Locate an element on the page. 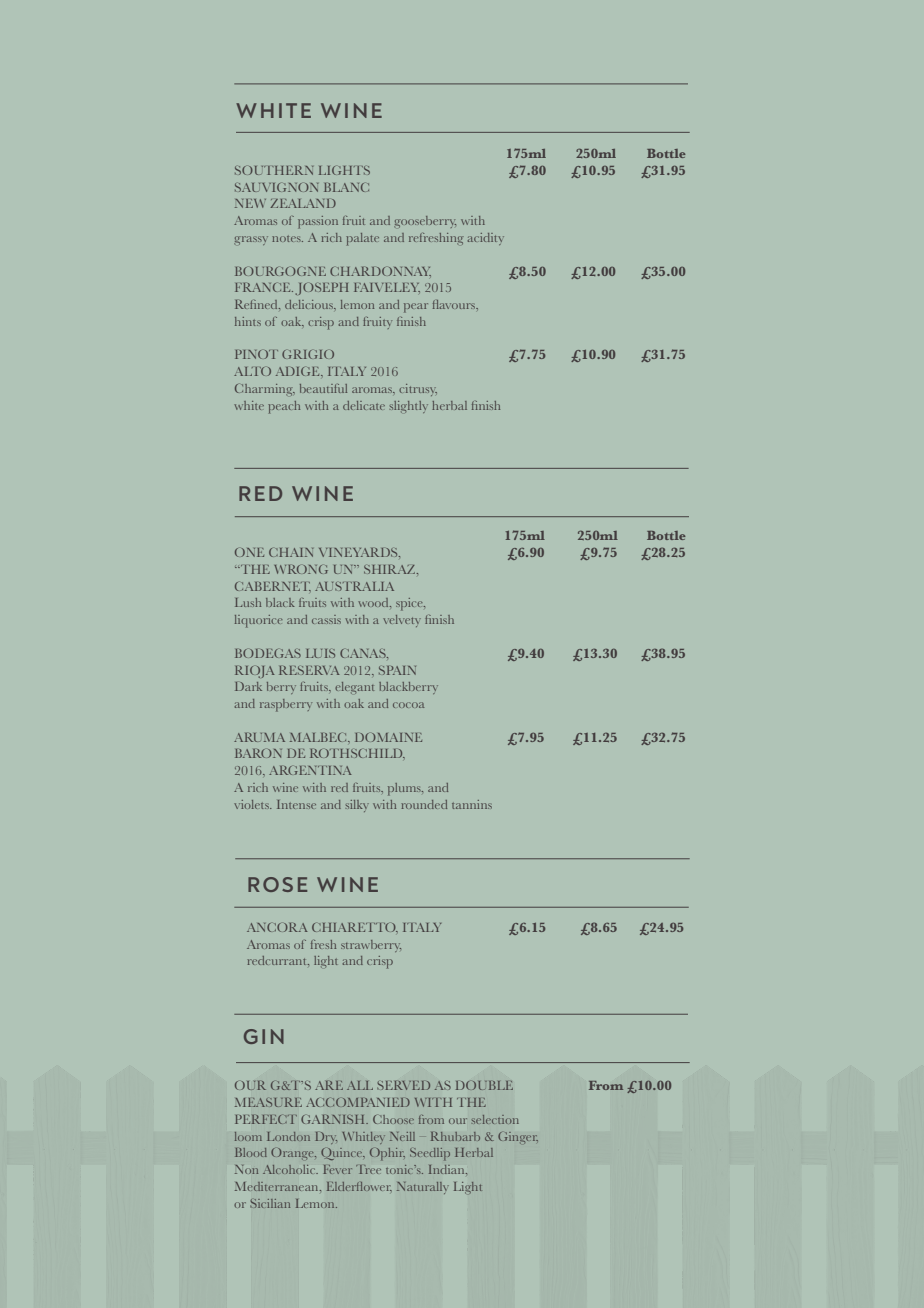  SAUVIGNON is located at coordinates (276, 187).
